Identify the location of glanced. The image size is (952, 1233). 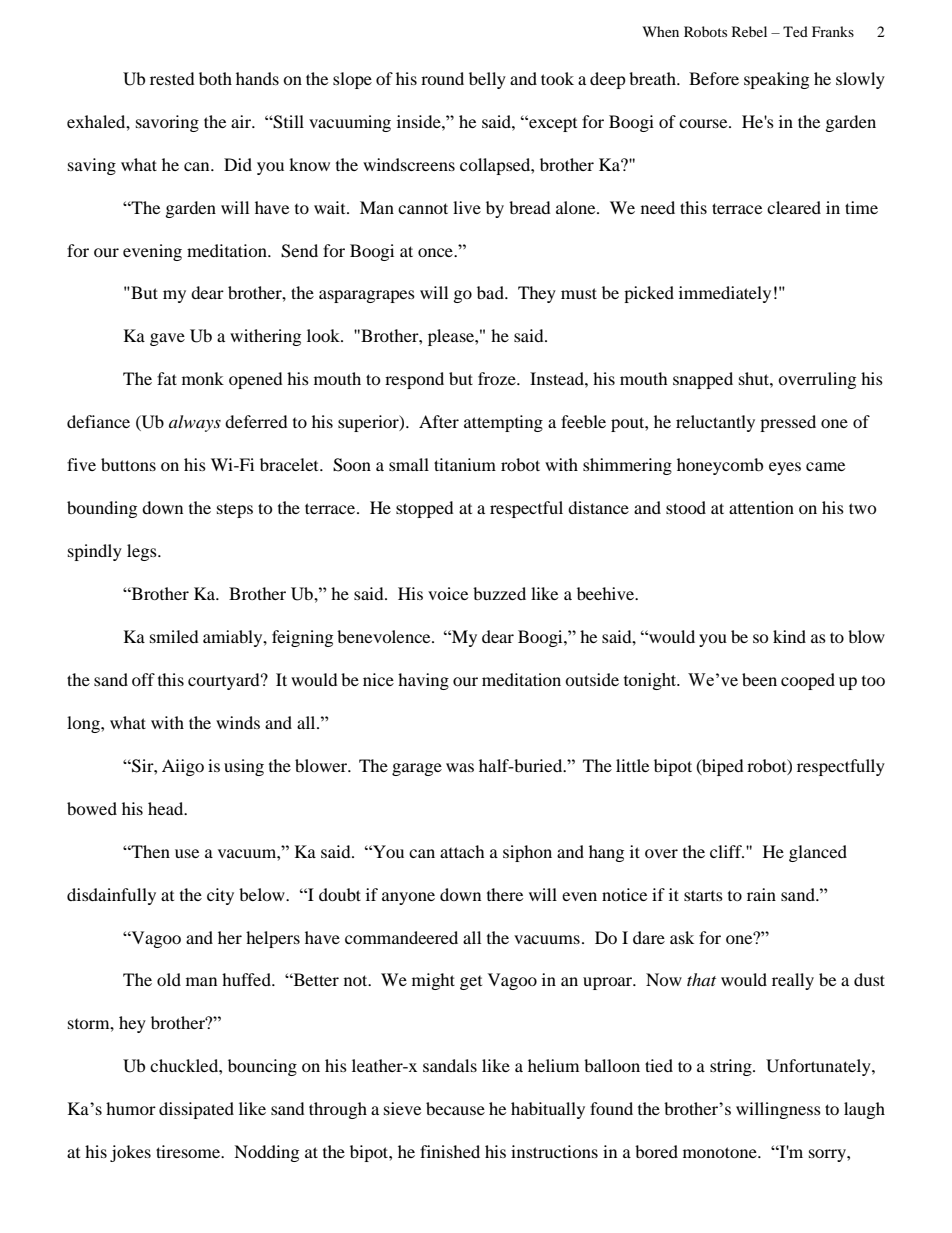
(818, 853).
